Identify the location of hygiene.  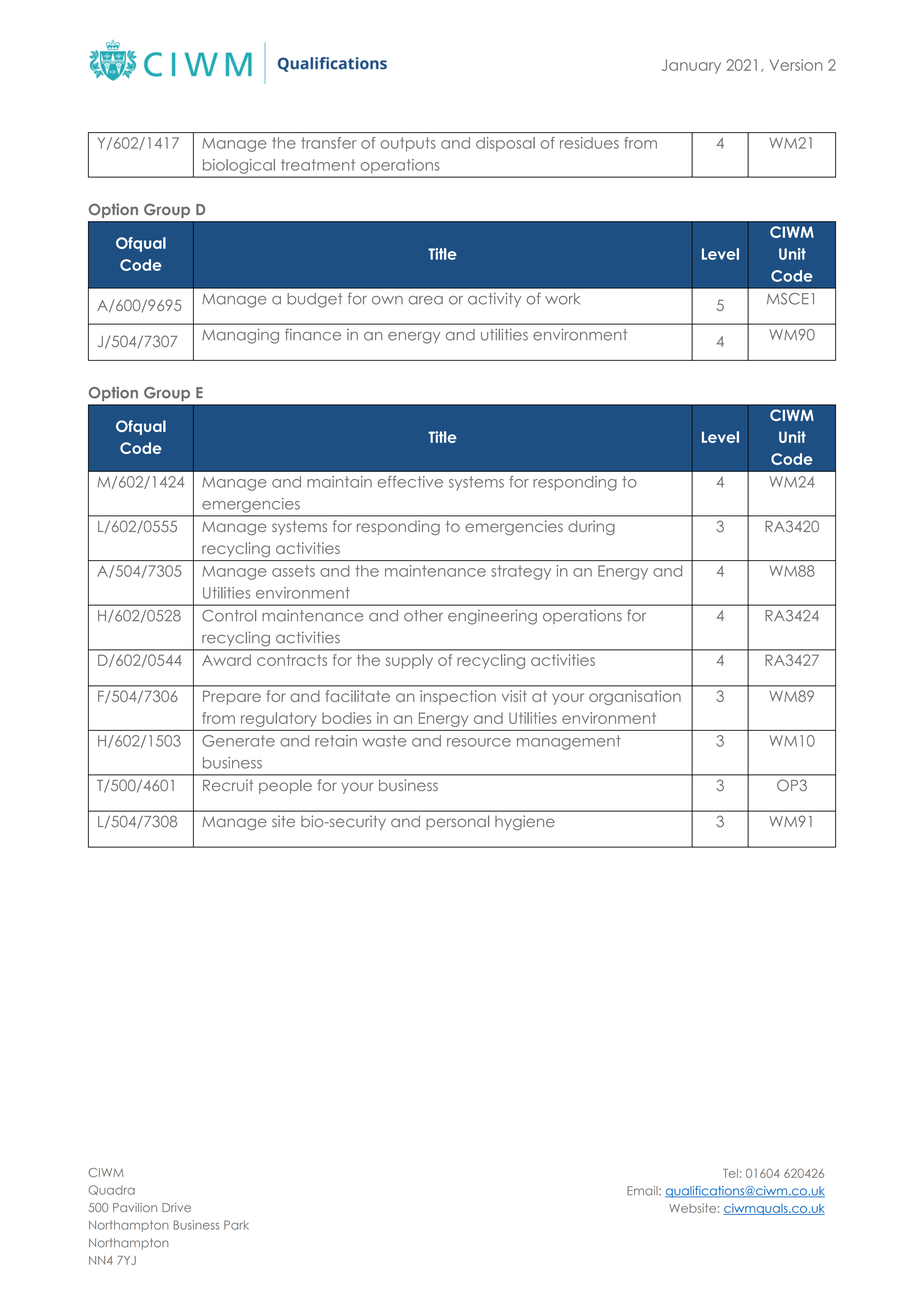
(525, 823).
